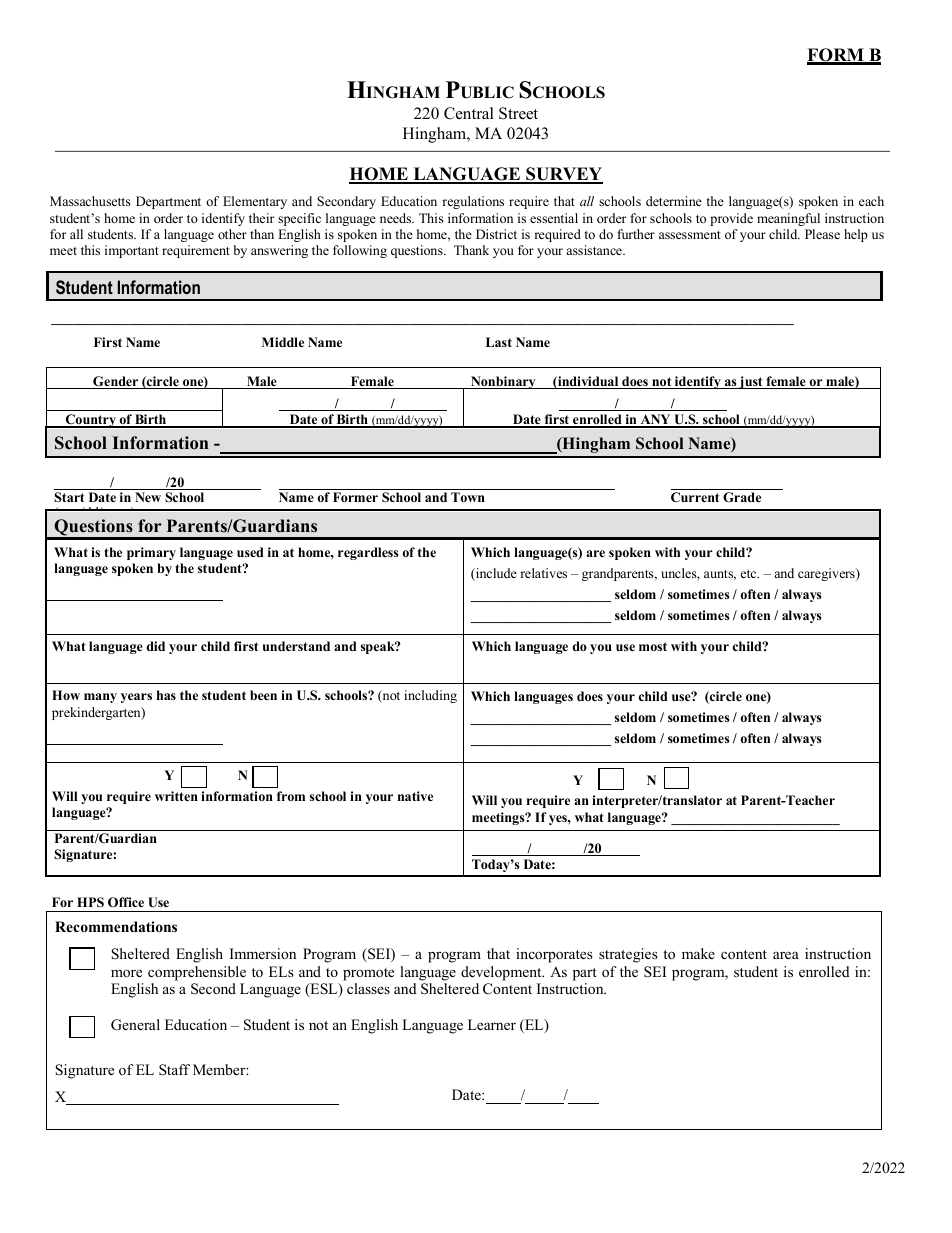  I want to click on from, so click(291, 796).
